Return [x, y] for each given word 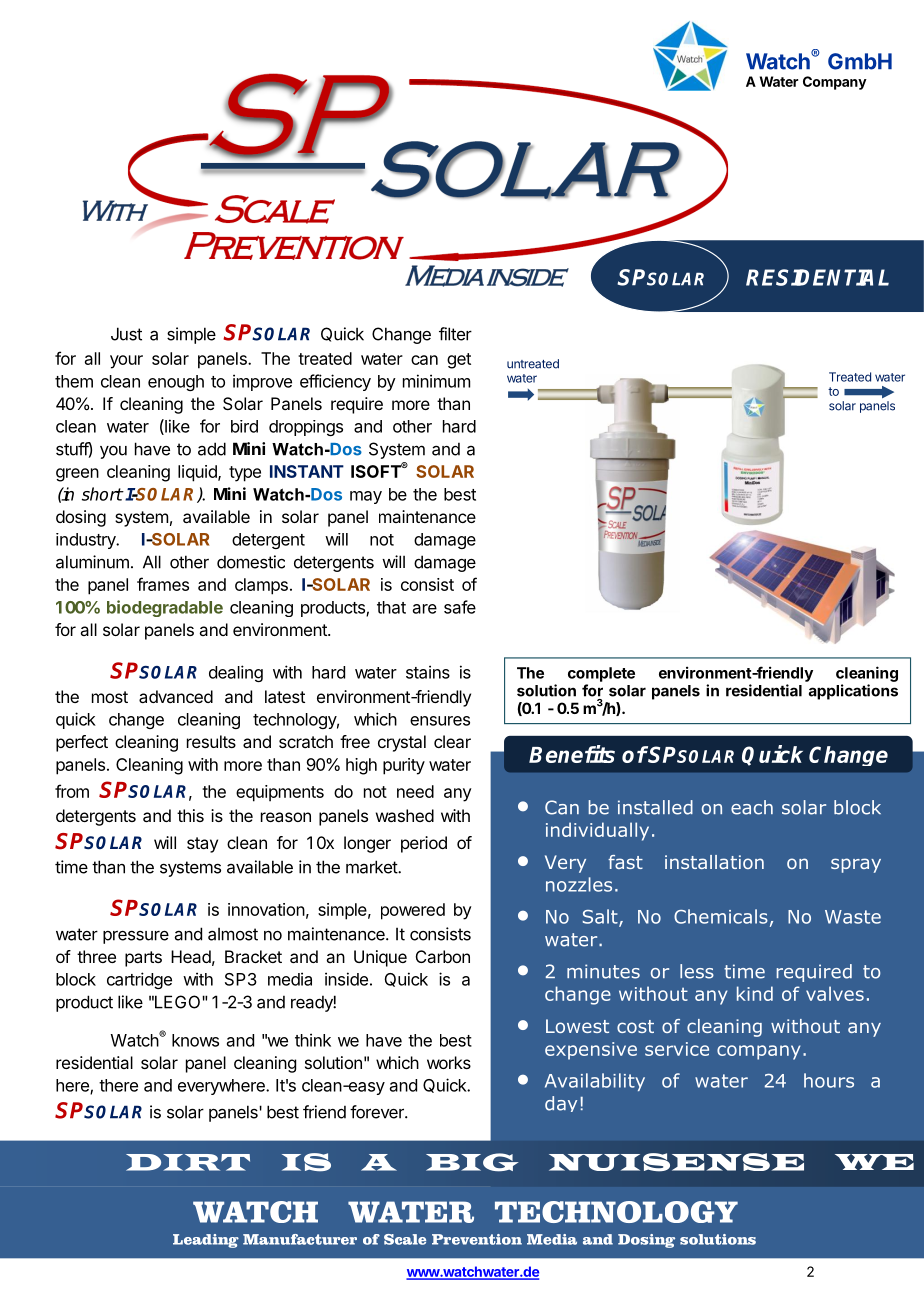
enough [176, 383]
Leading [206, 1241]
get [459, 361]
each [752, 807]
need [415, 791]
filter [455, 334]
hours [829, 1080]
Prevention [477, 1239]
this [190, 815]
